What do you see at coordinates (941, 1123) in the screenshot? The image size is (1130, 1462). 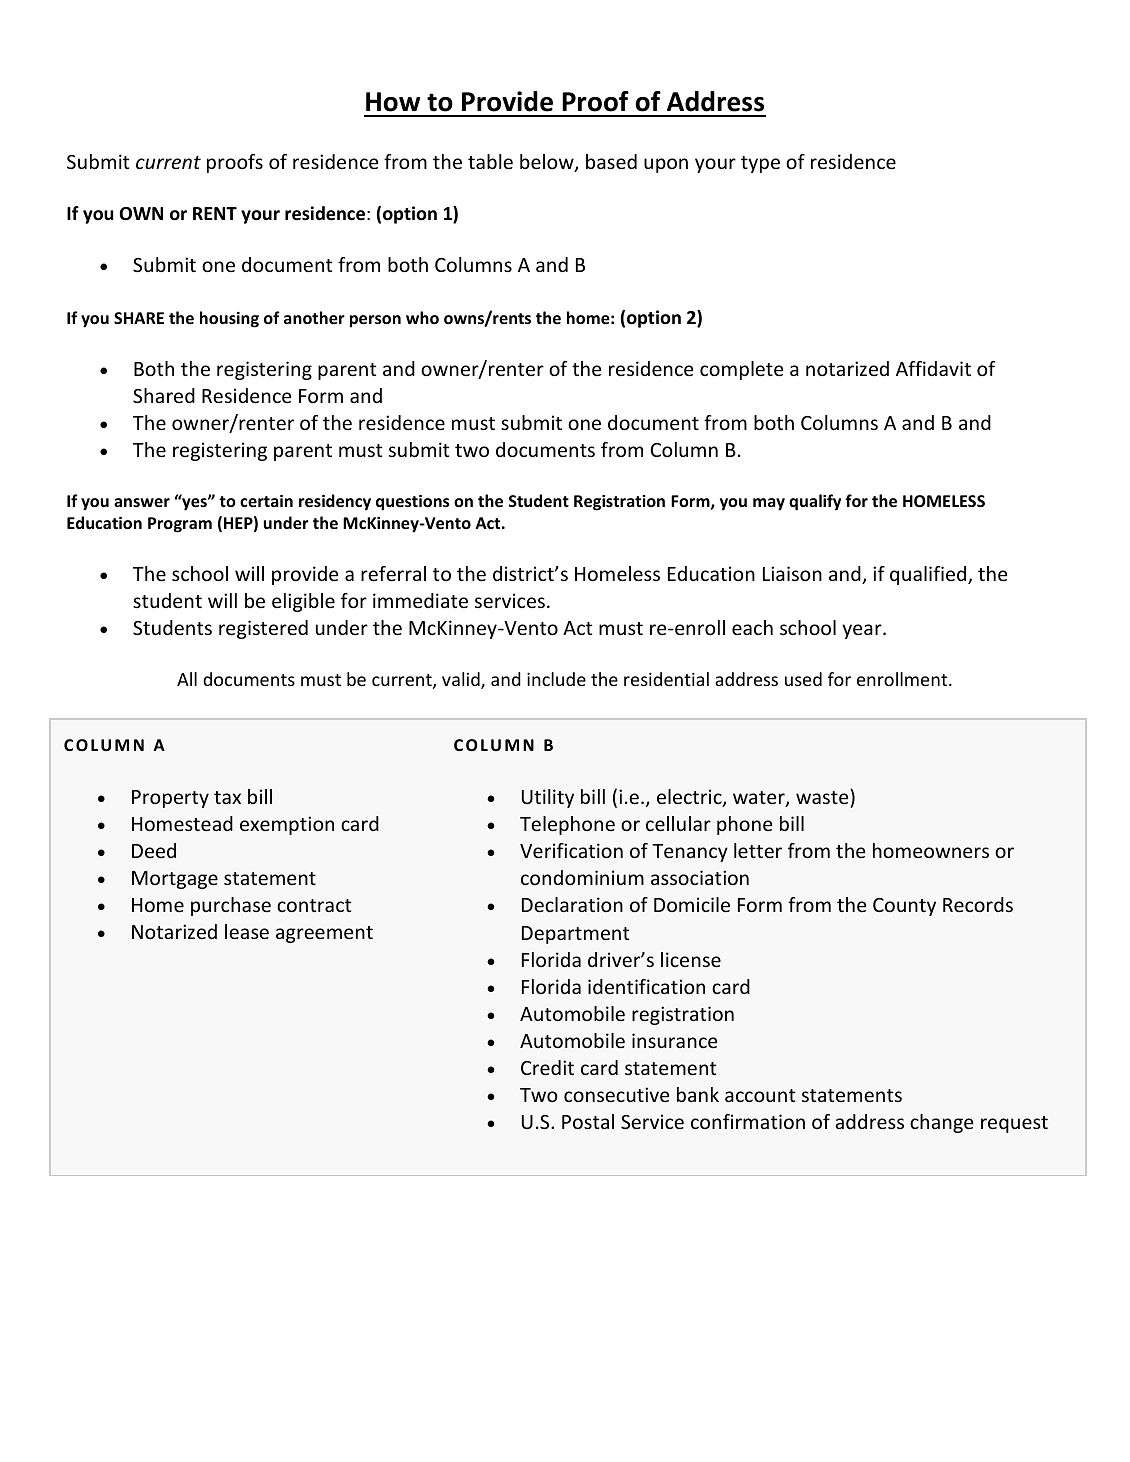 I see `change` at bounding box center [941, 1123].
